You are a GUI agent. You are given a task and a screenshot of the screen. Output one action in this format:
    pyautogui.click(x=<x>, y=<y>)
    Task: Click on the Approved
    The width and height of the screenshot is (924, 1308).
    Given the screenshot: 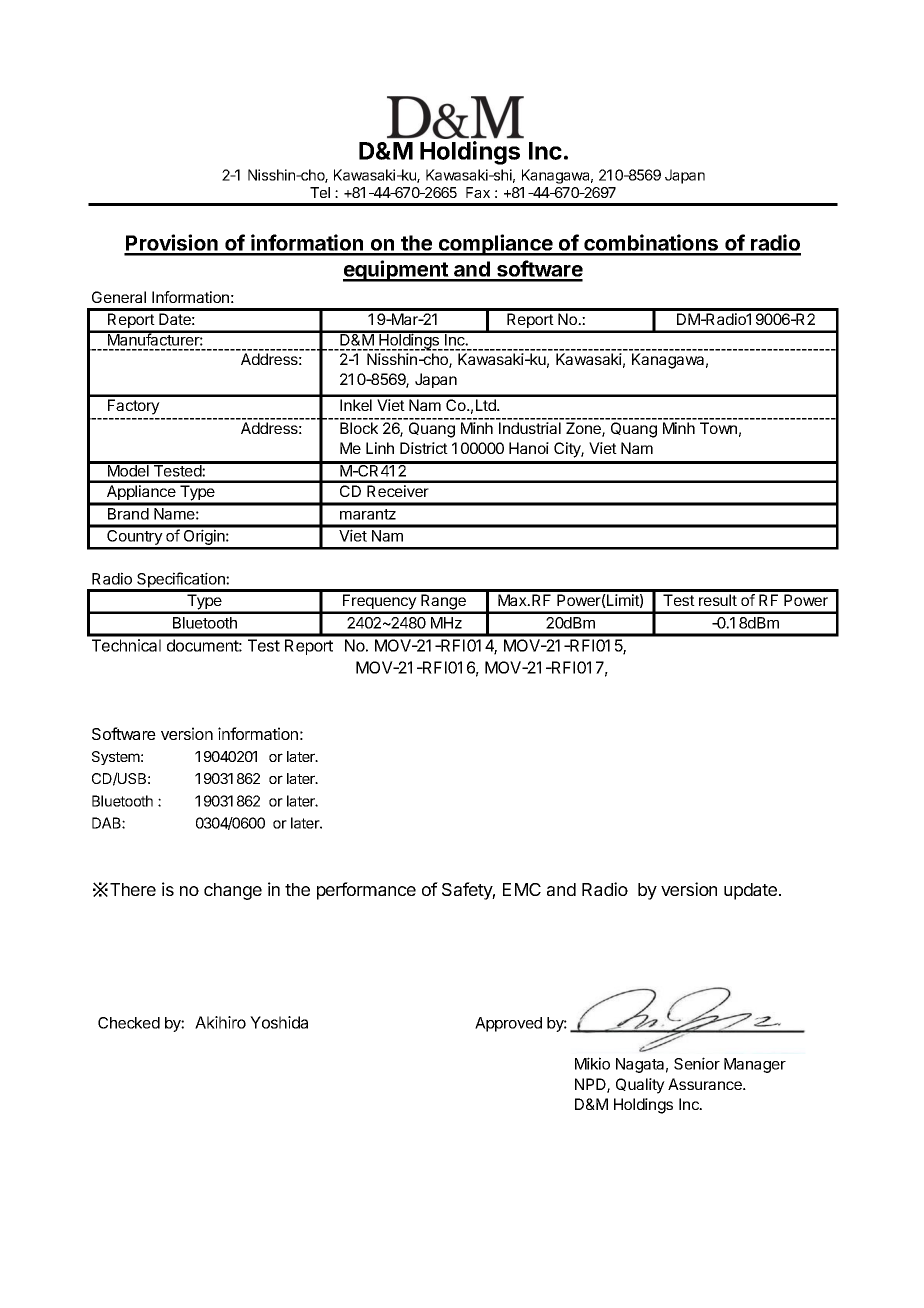 What is the action you would take?
    pyautogui.click(x=508, y=1024)
